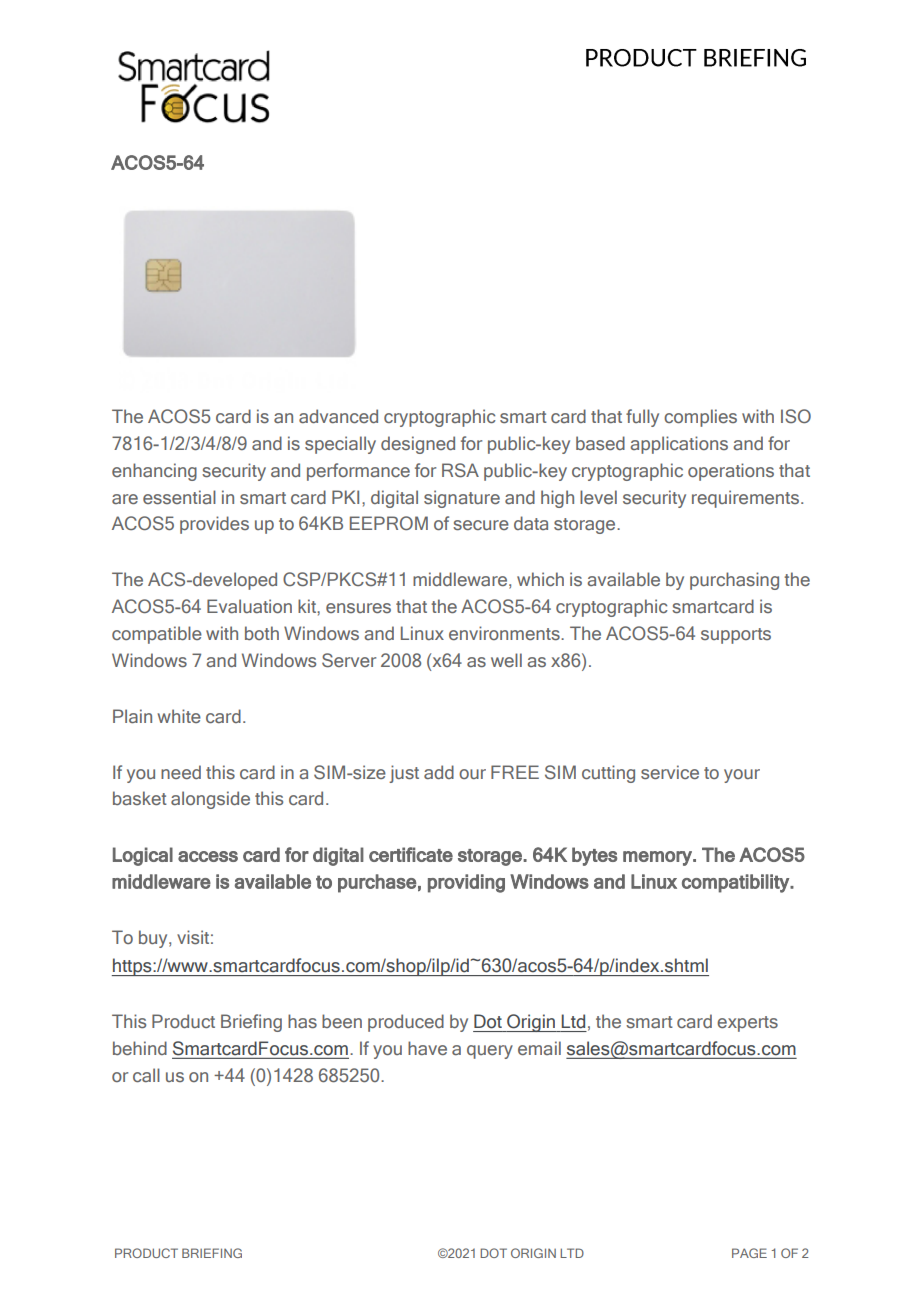 The height and width of the screenshot is (1308, 924). What do you see at coordinates (418, 445) in the screenshot?
I see `designed` at bounding box center [418, 445].
